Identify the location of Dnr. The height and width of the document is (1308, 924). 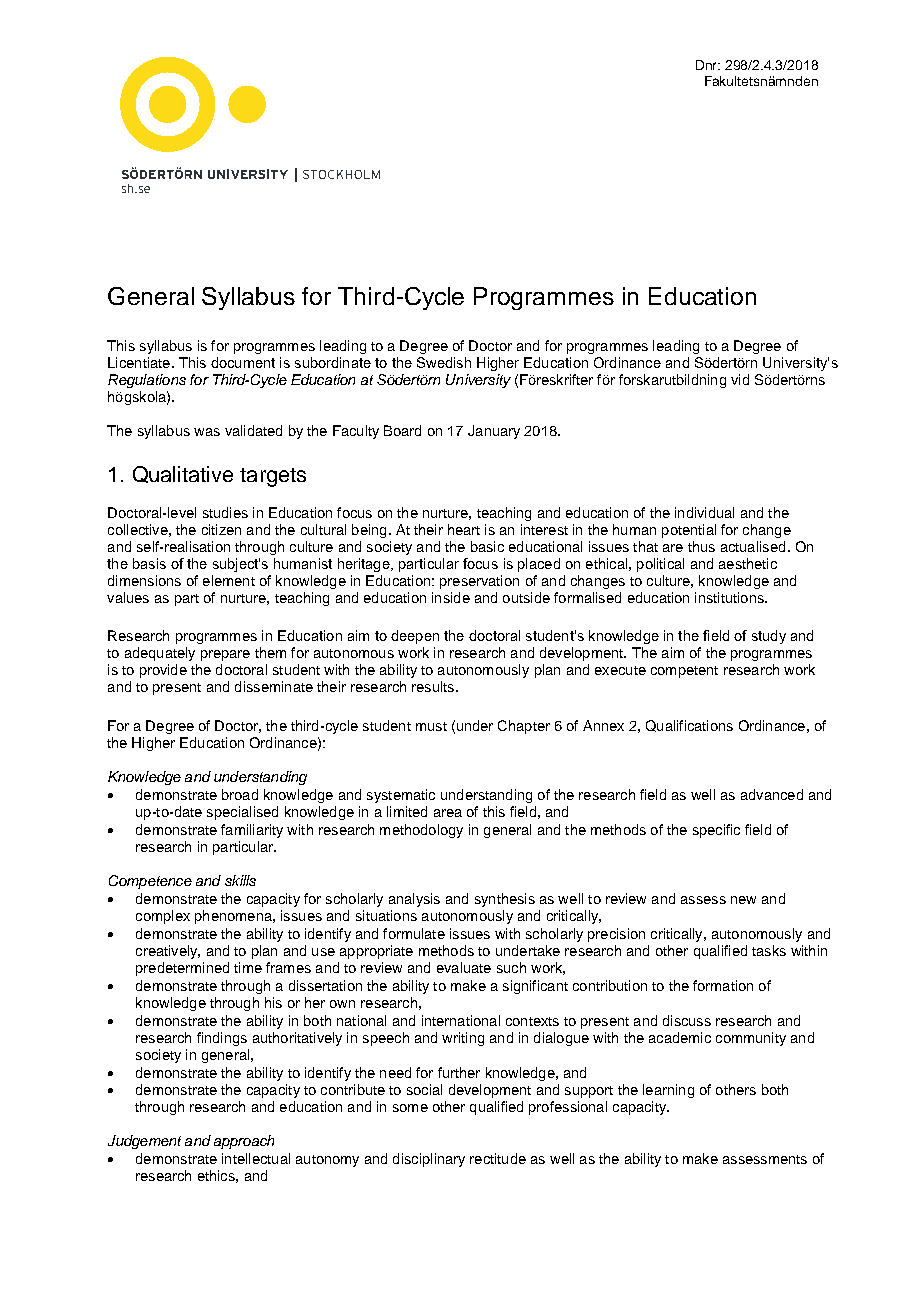
(708, 65).
